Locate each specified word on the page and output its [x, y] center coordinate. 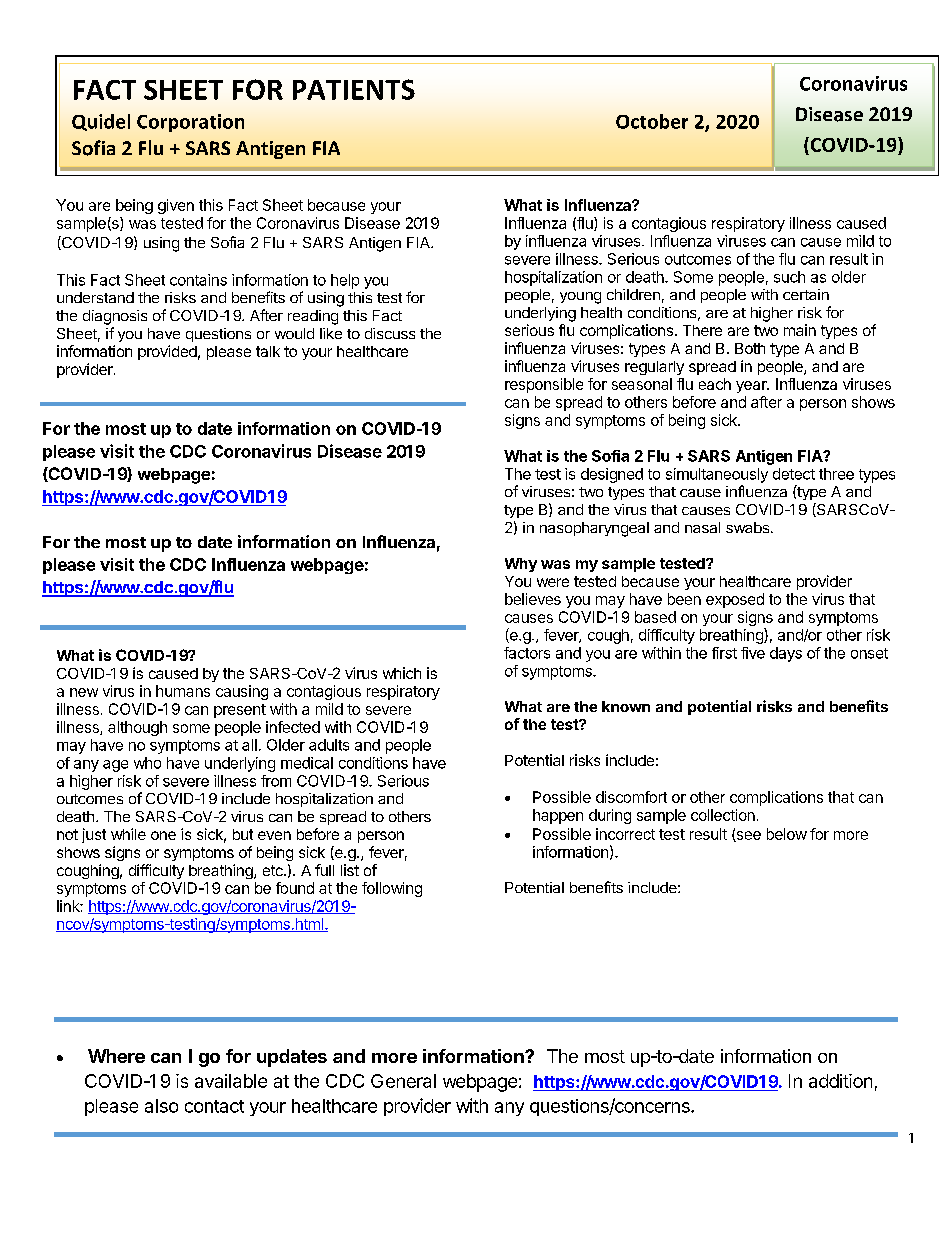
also [161, 1106]
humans [183, 691]
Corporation [190, 123]
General [403, 1081]
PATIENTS [354, 89]
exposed [735, 600]
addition [840, 1081]
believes [533, 599]
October [652, 121]
